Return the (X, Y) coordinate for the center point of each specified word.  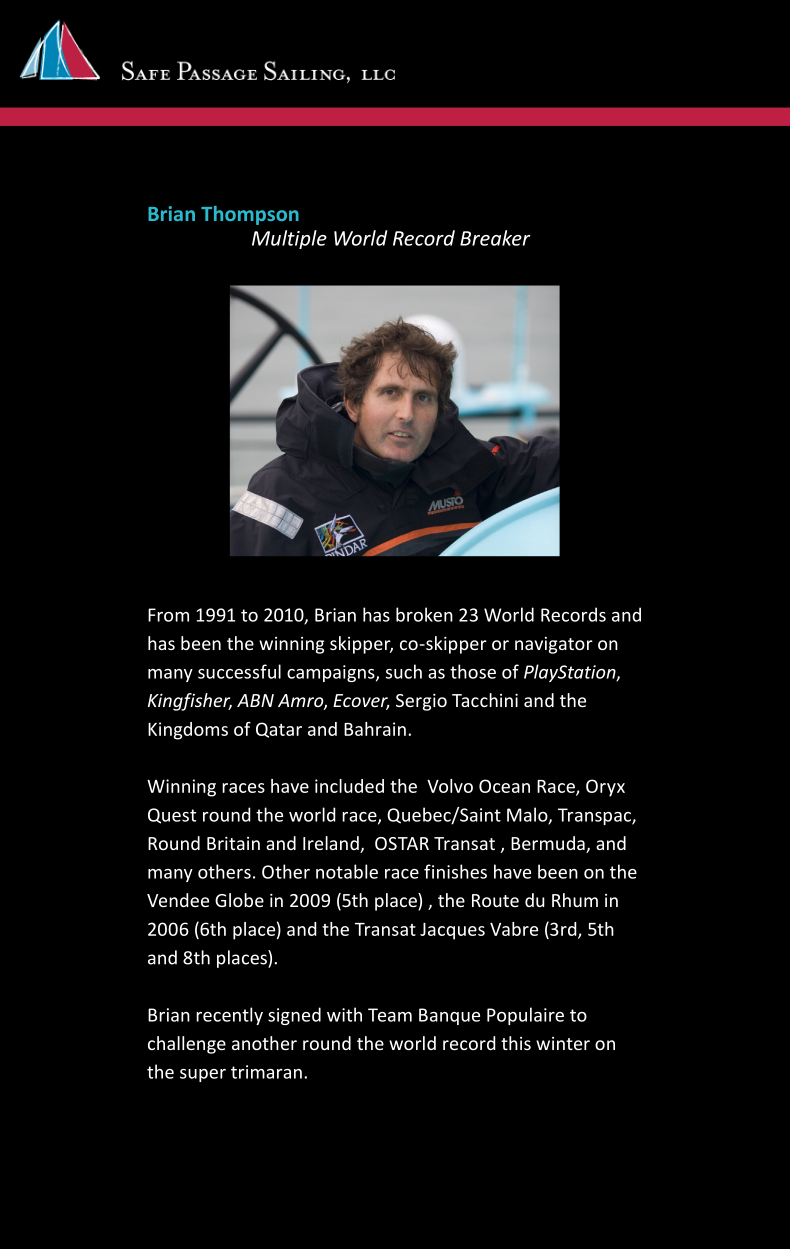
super (203, 1075)
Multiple (289, 239)
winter (563, 1043)
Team (390, 1015)
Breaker (495, 238)
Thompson (250, 215)
